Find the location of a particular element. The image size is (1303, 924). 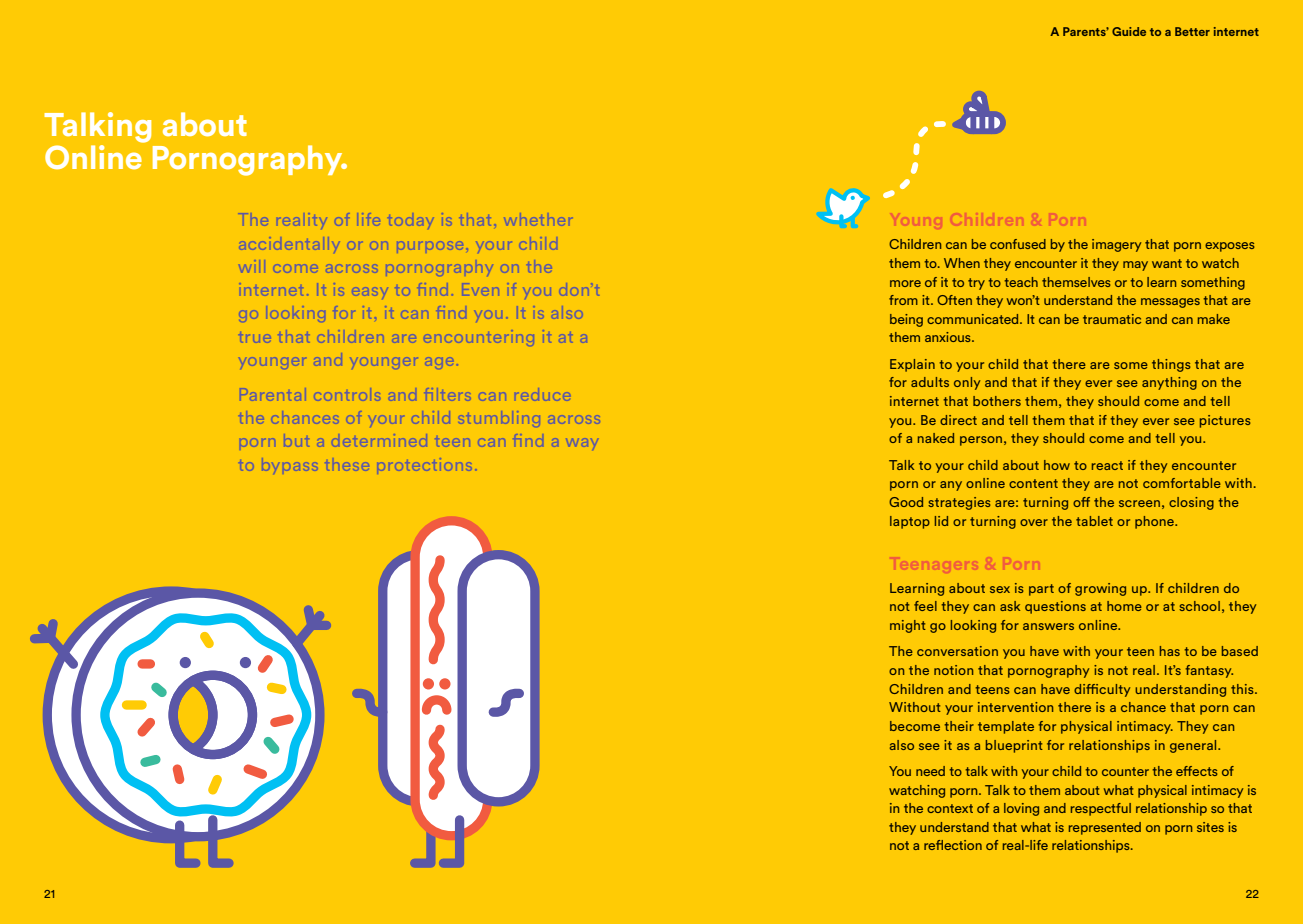

traumatic is located at coordinates (1112, 319).
